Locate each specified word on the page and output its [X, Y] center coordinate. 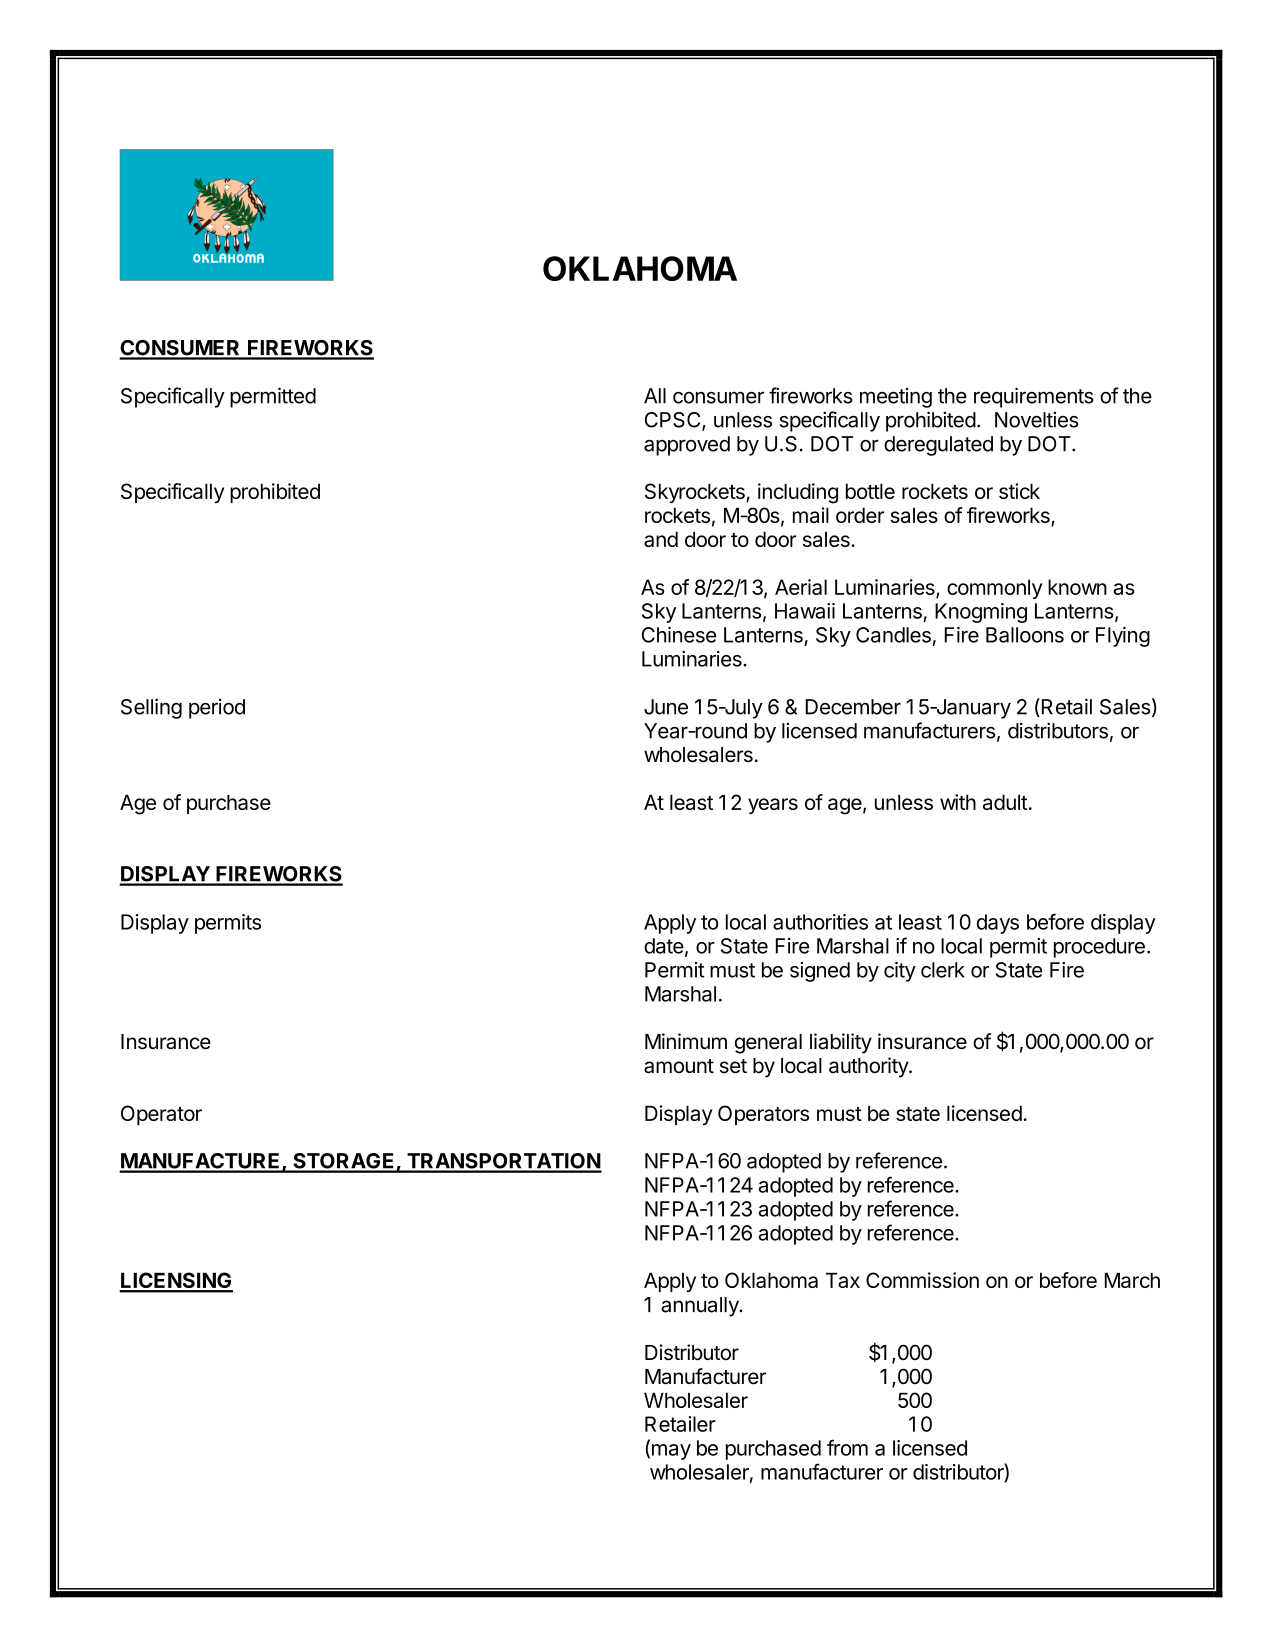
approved [687, 446]
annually [701, 1307]
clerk [943, 970]
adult [1005, 802]
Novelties [1037, 419]
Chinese [679, 635]
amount [679, 1066]
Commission [922, 1280]
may [670, 1452]
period [217, 708]
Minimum [686, 1041]
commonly [995, 589]
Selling [151, 708]
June [666, 707]
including [798, 493]
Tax [843, 1280]
